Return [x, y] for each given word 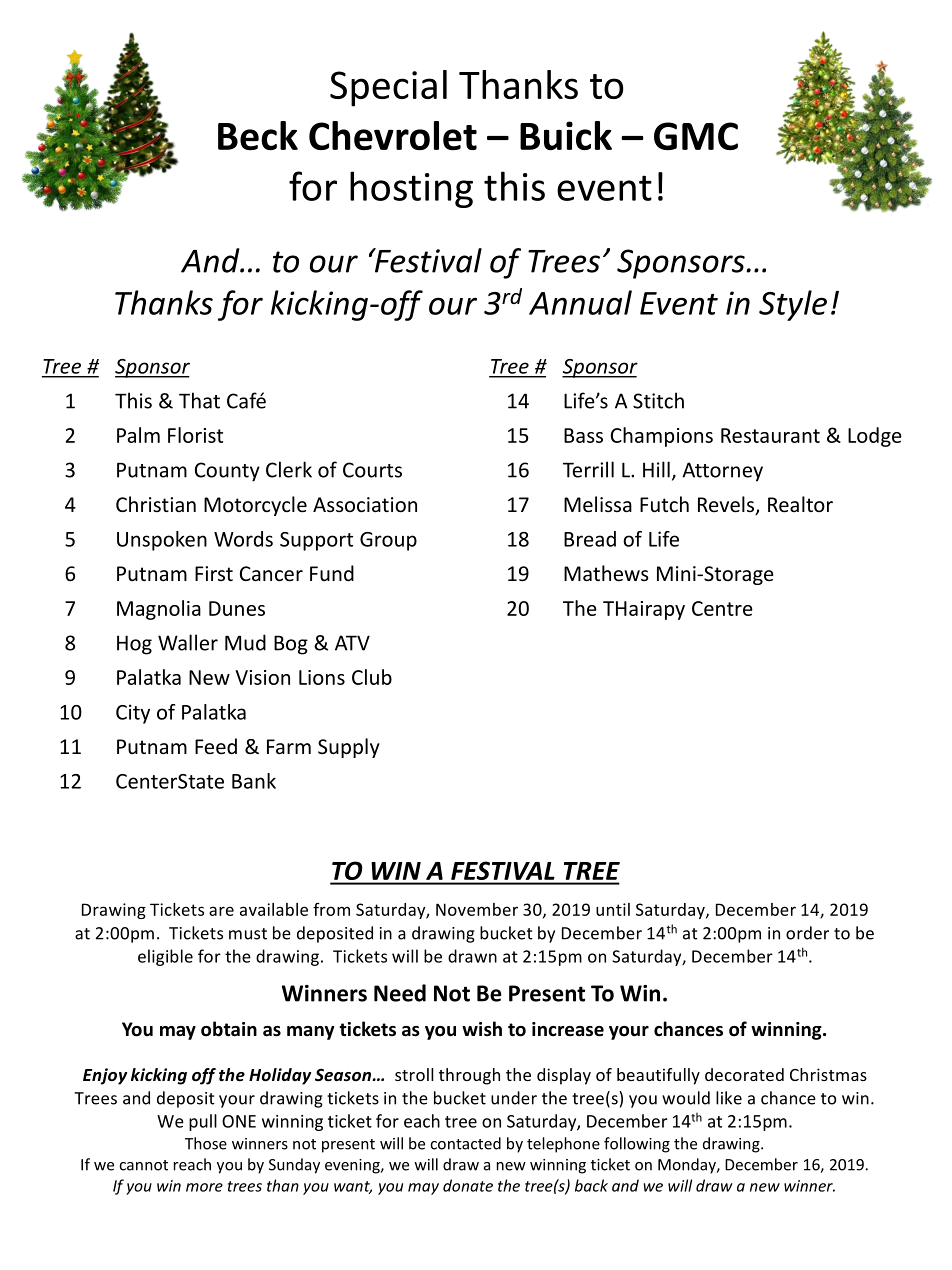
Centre [722, 608]
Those [206, 1143]
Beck [258, 136]
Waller [188, 642]
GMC [696, 136]
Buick [566, 136]
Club [372, 677]
